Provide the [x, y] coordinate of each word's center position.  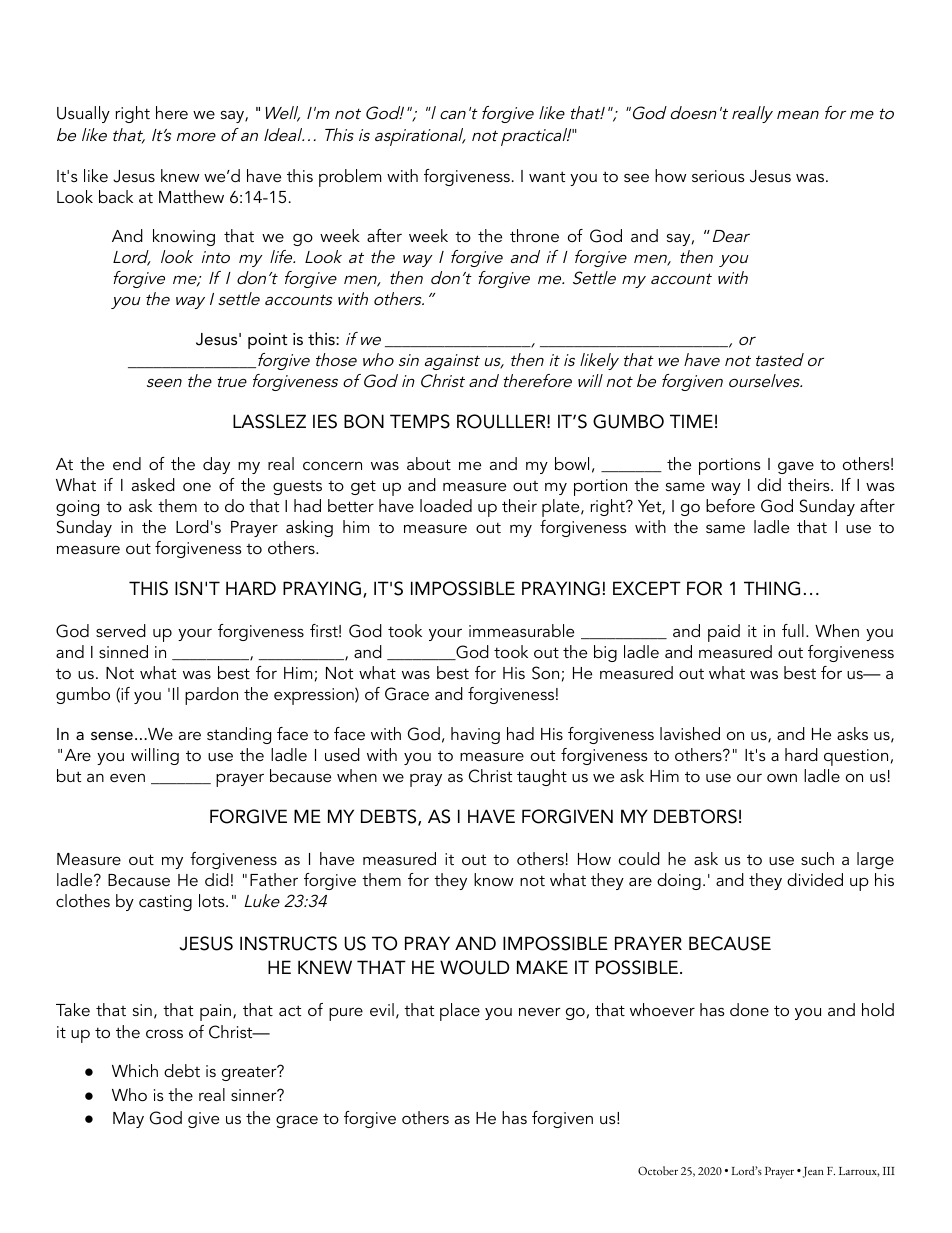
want [547, 176]
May [128, 1120]
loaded [446, 505]
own [782, 777]
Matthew [191, 196]
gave [796, 467]
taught [542, 777]
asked [153, 484]
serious [718, 176]
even [127, 777]
